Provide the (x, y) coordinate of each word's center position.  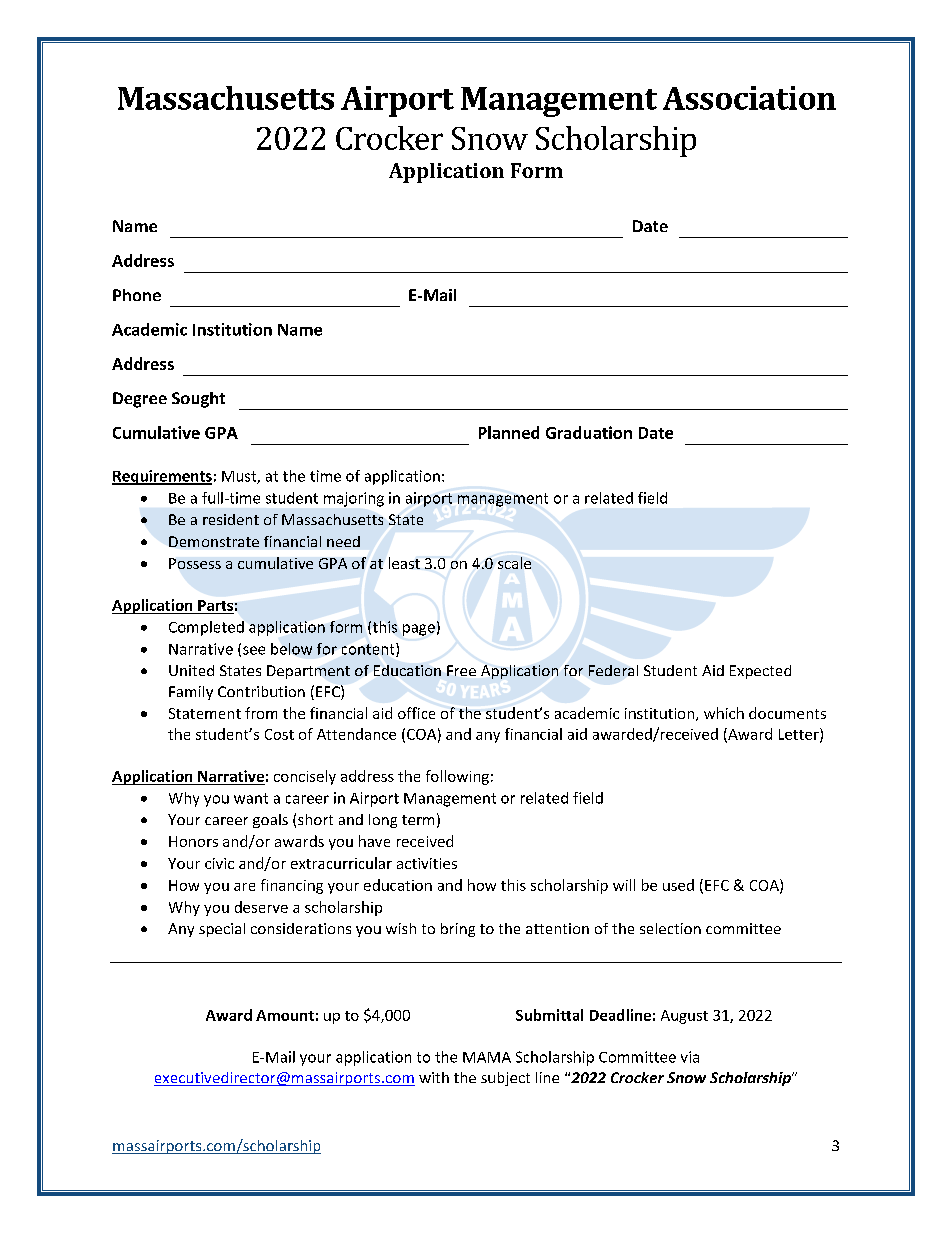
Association (749, 98)
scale (514, 563)
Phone (137, 295)
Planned (509, 432)
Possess (195, 563)
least (404, 563)
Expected (760, 672)
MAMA (487, 1057)
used (678, 885)
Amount (285, 1015)
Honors (193, 841)
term (418, 820)
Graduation (589, 432)
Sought (198, 400)
